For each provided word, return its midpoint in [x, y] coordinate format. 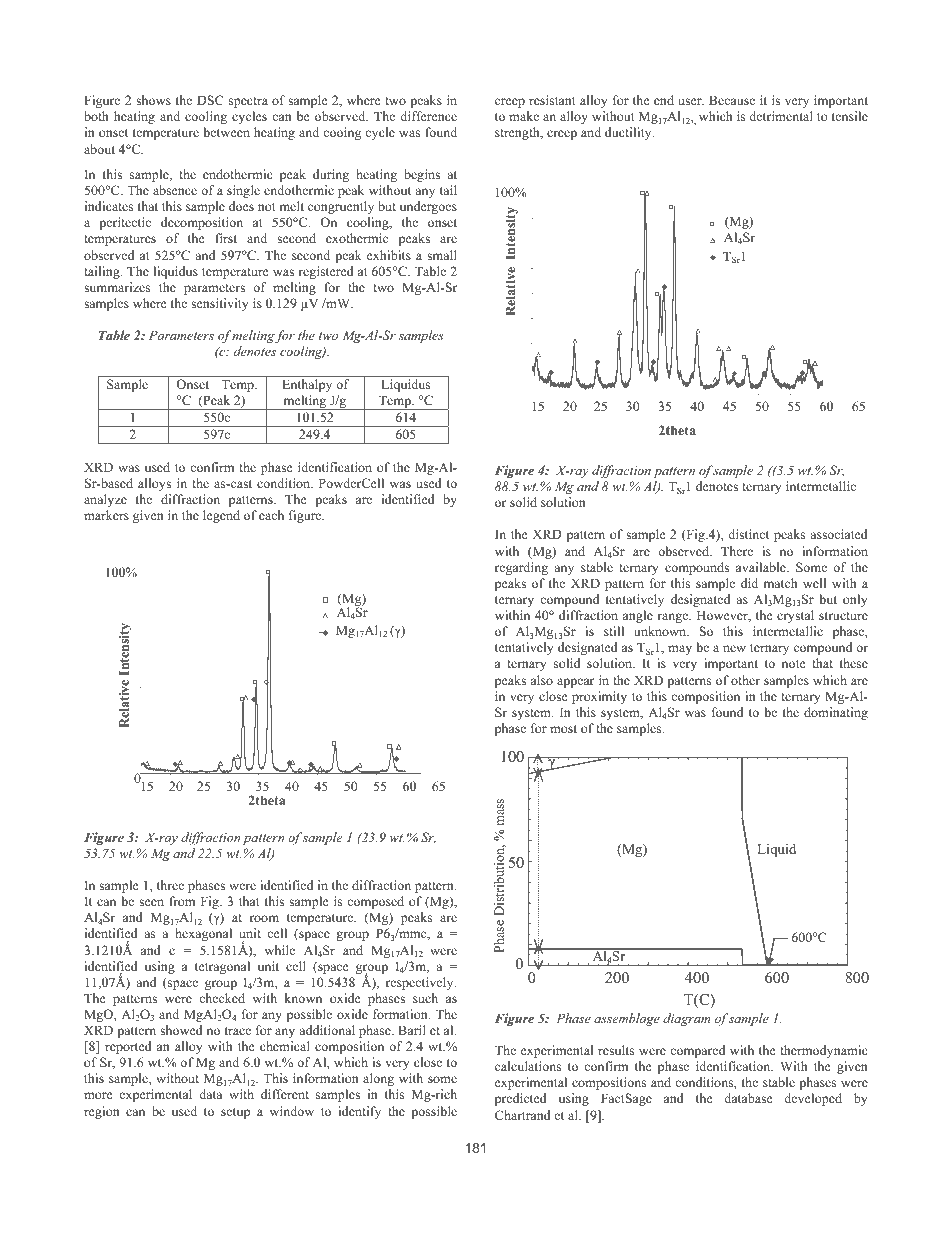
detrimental [781, 116]
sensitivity [219, 304]
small [442, 255]
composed [375, 902]
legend [221, 516]
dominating [836, 713]
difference [428, 116]
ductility [629, 133]
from [182, 901]
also [542, 680]
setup [235, 1113]
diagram [686, 1019]
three [170, 885]
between [227, 132]
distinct [748, 534]
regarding [521, 568]
